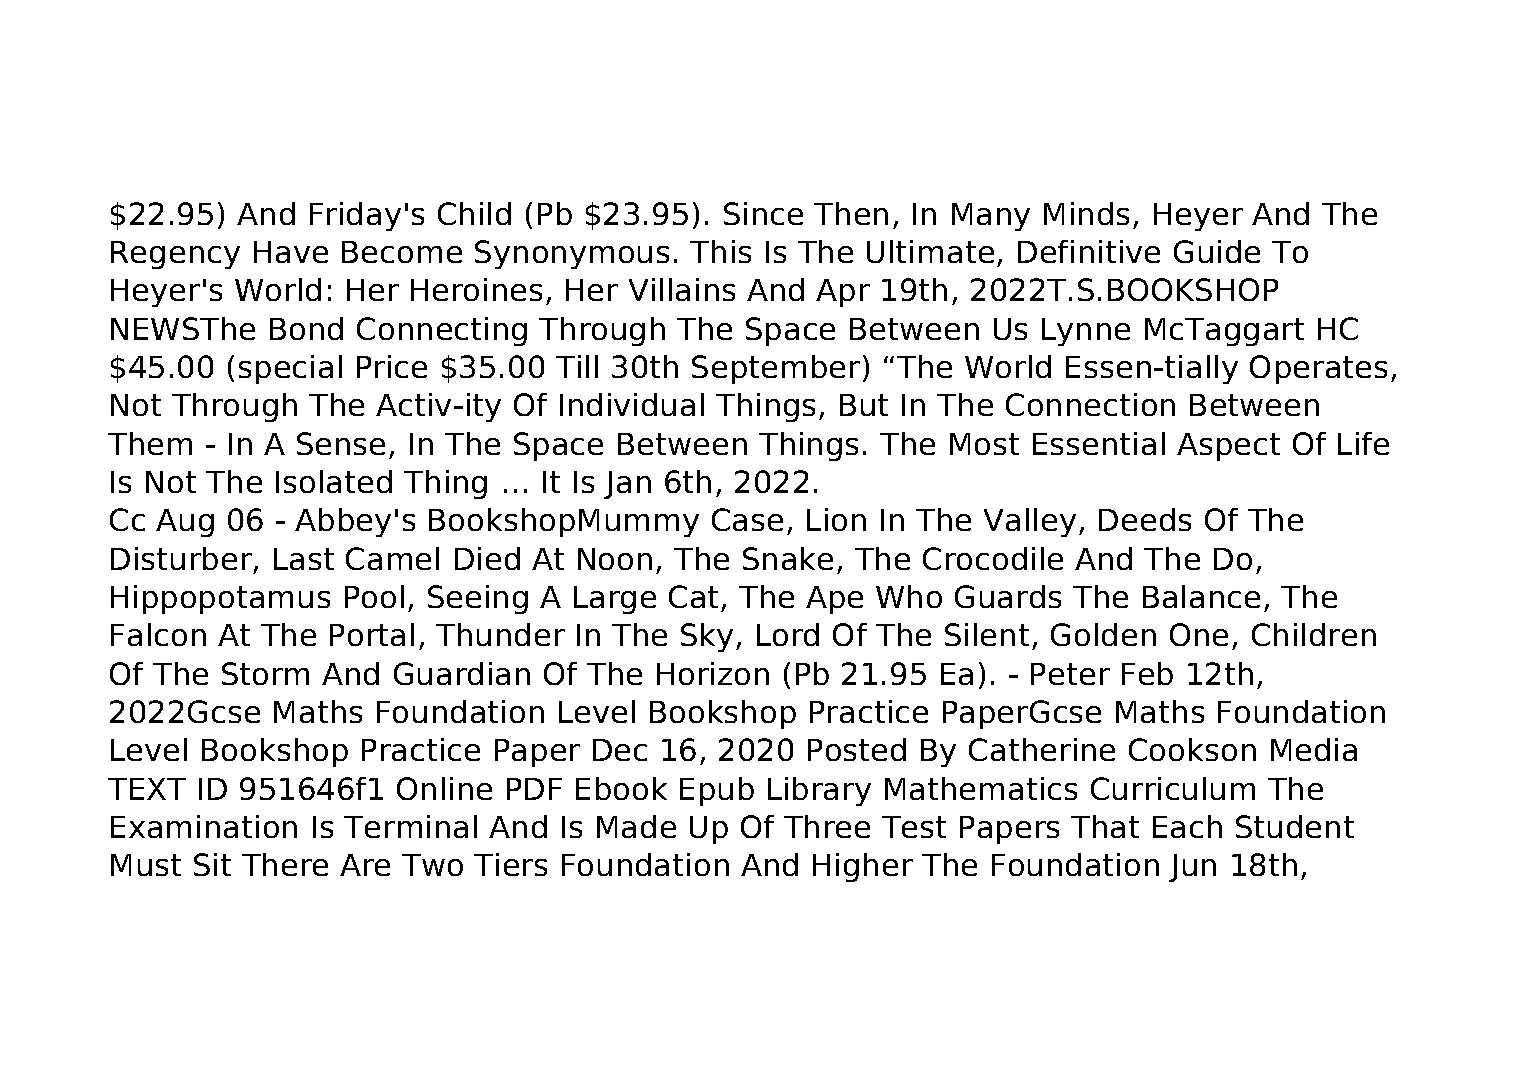  I want to click on Isolated, so click(334, 481).
